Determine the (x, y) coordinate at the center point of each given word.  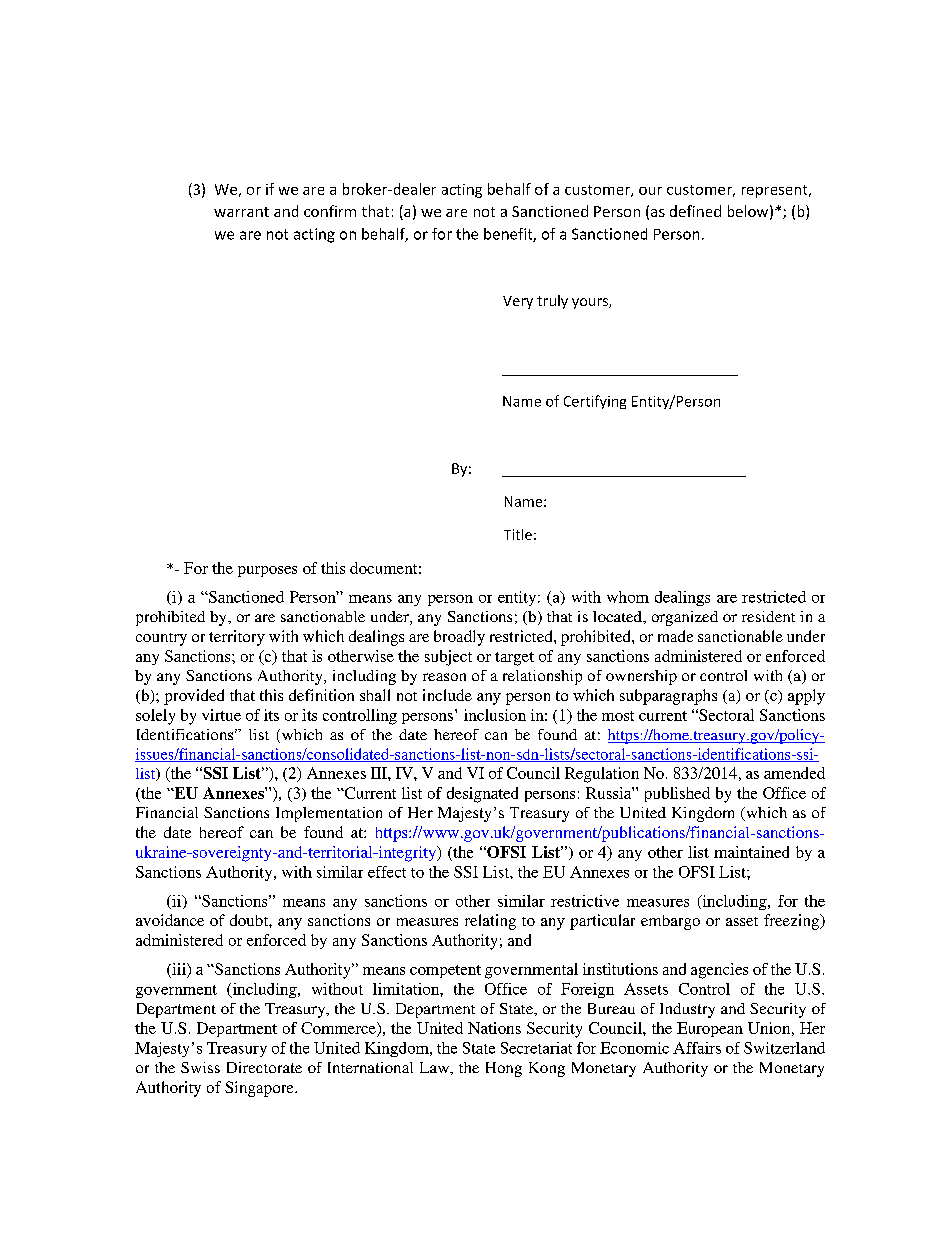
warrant (241, 212)
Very (518, 302)
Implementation (329, 814)
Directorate (264, 1067)
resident (768, 616)
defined (695, 211)
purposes (267, 571)
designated (482, 795)
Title (518, 534)
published (677, 794)
